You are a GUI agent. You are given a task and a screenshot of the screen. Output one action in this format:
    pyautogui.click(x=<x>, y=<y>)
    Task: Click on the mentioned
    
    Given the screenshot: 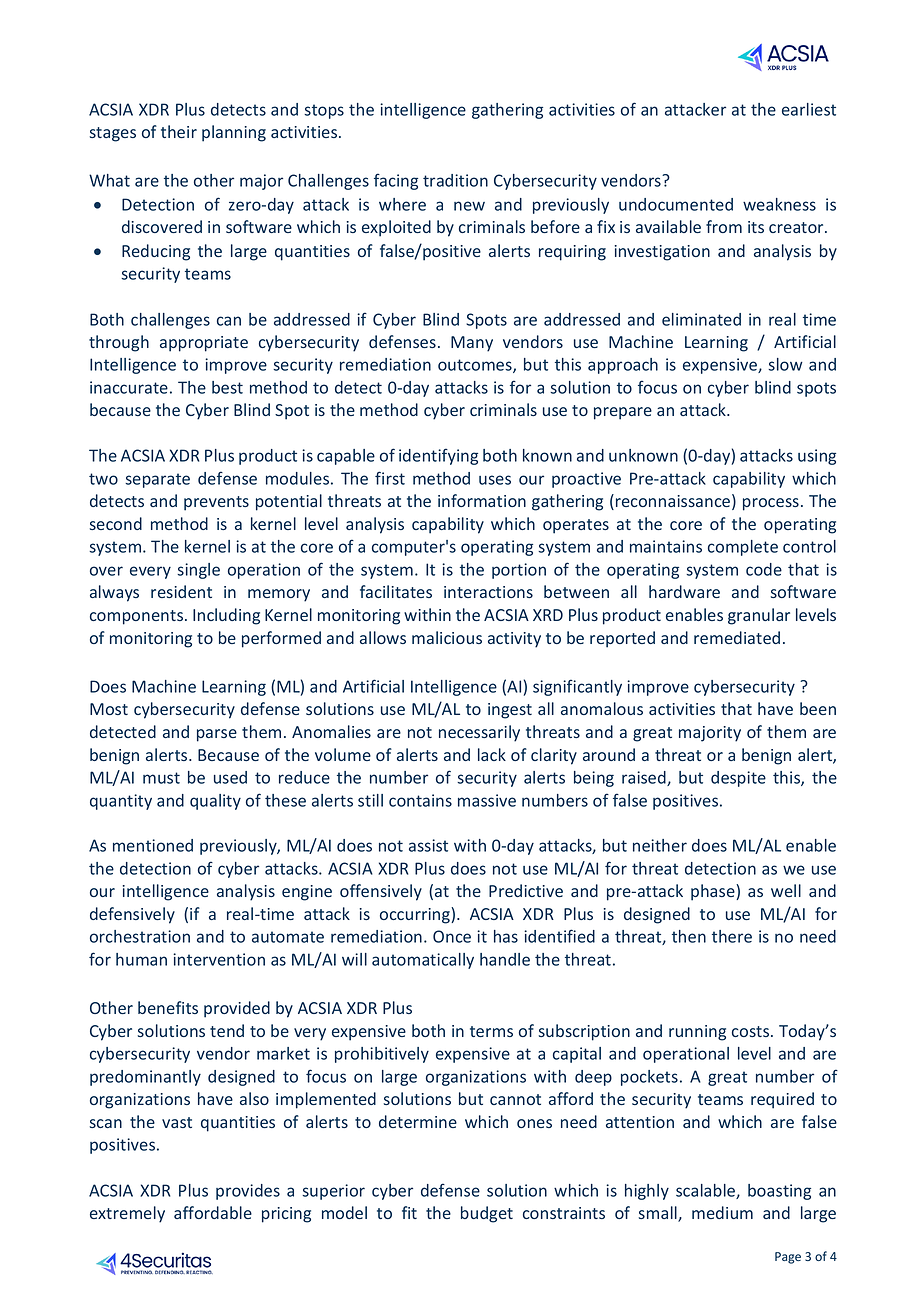 What is the action you would take?
    pyautogui.click(x=153, y=845)
